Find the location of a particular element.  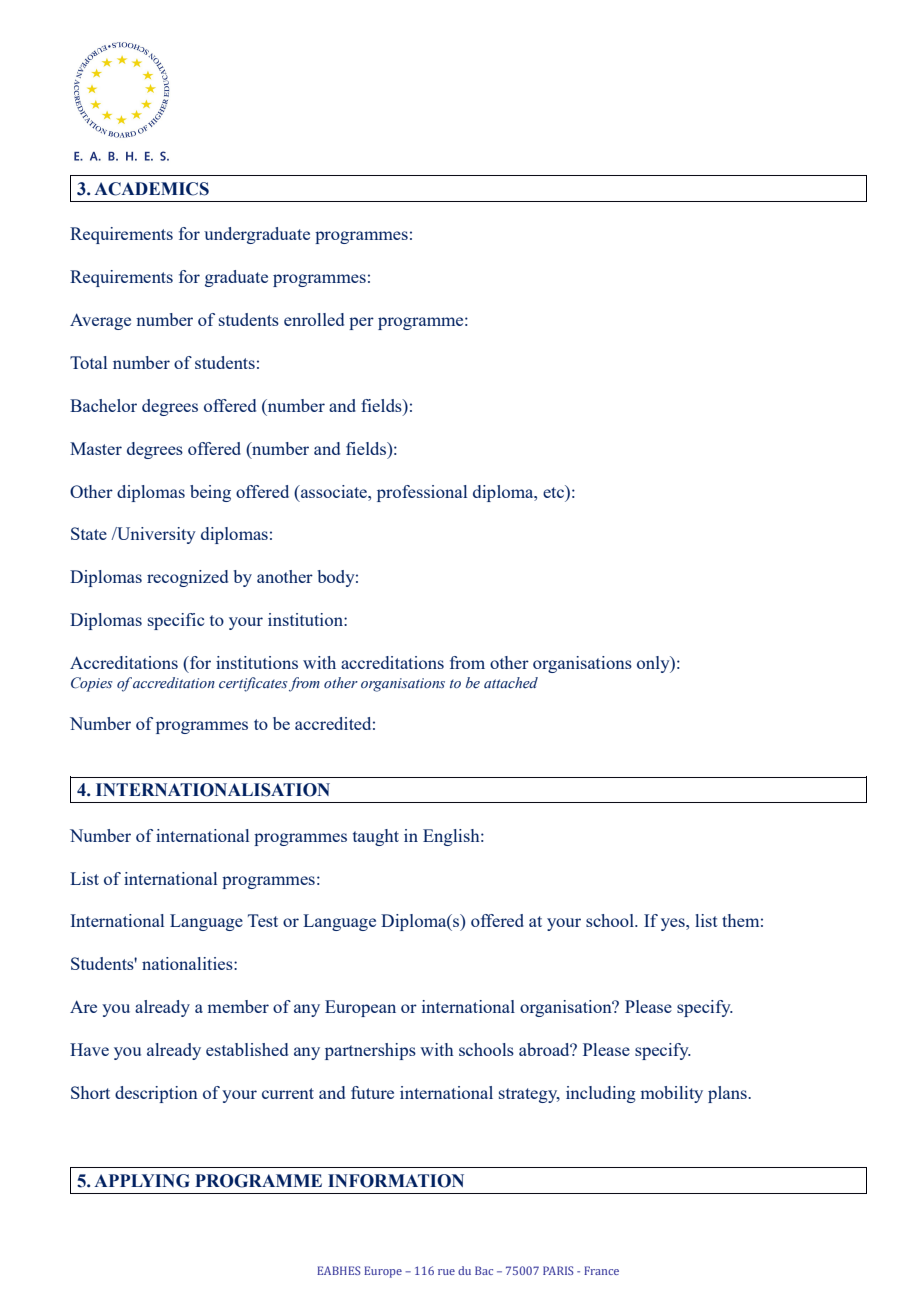

taught is located at coordinates (376, 837).
